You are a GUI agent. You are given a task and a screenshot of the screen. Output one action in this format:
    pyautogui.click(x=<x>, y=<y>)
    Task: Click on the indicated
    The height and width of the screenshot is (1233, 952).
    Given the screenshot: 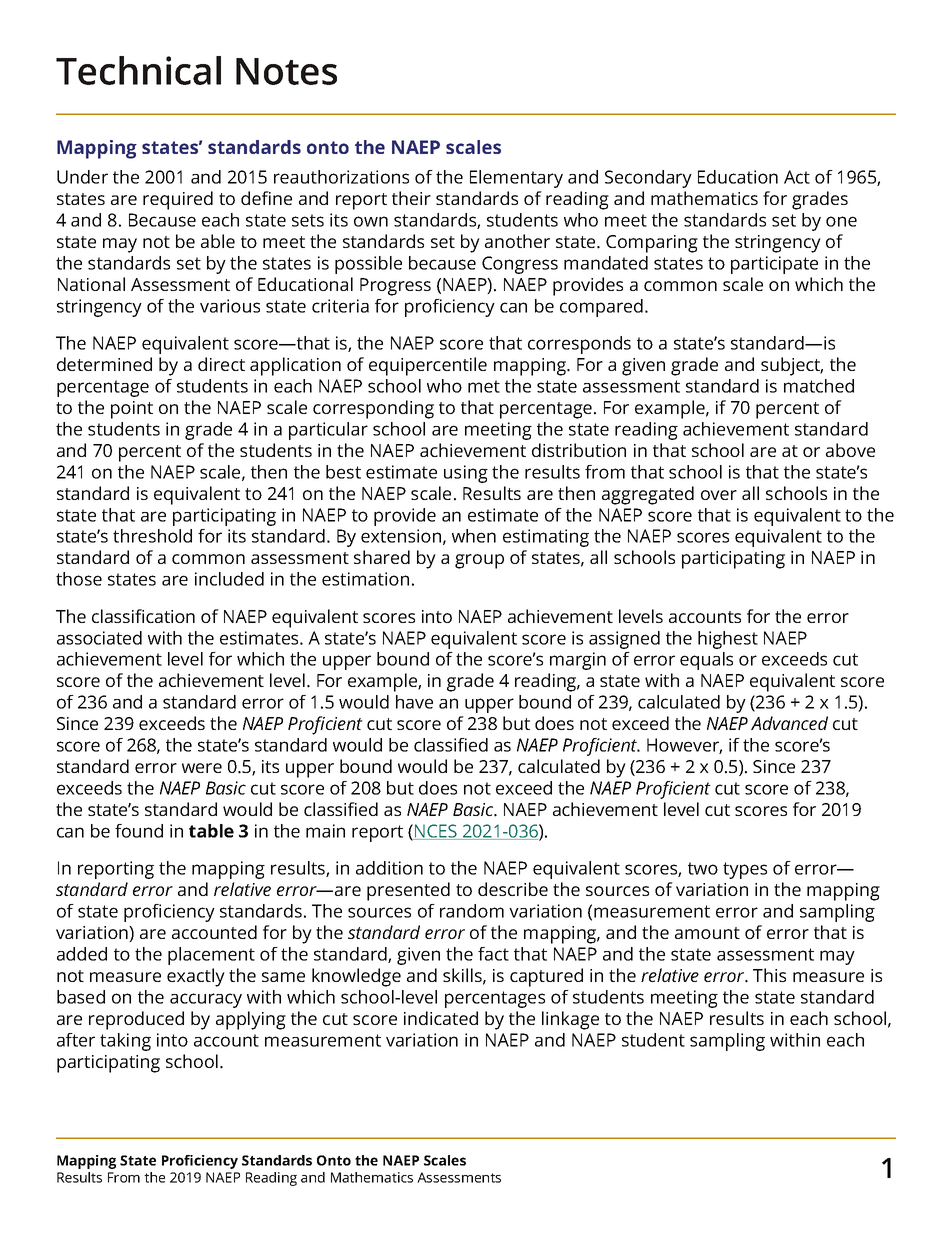 What is the action you would take?
    pyautogui.click(x=441, y=1018)
